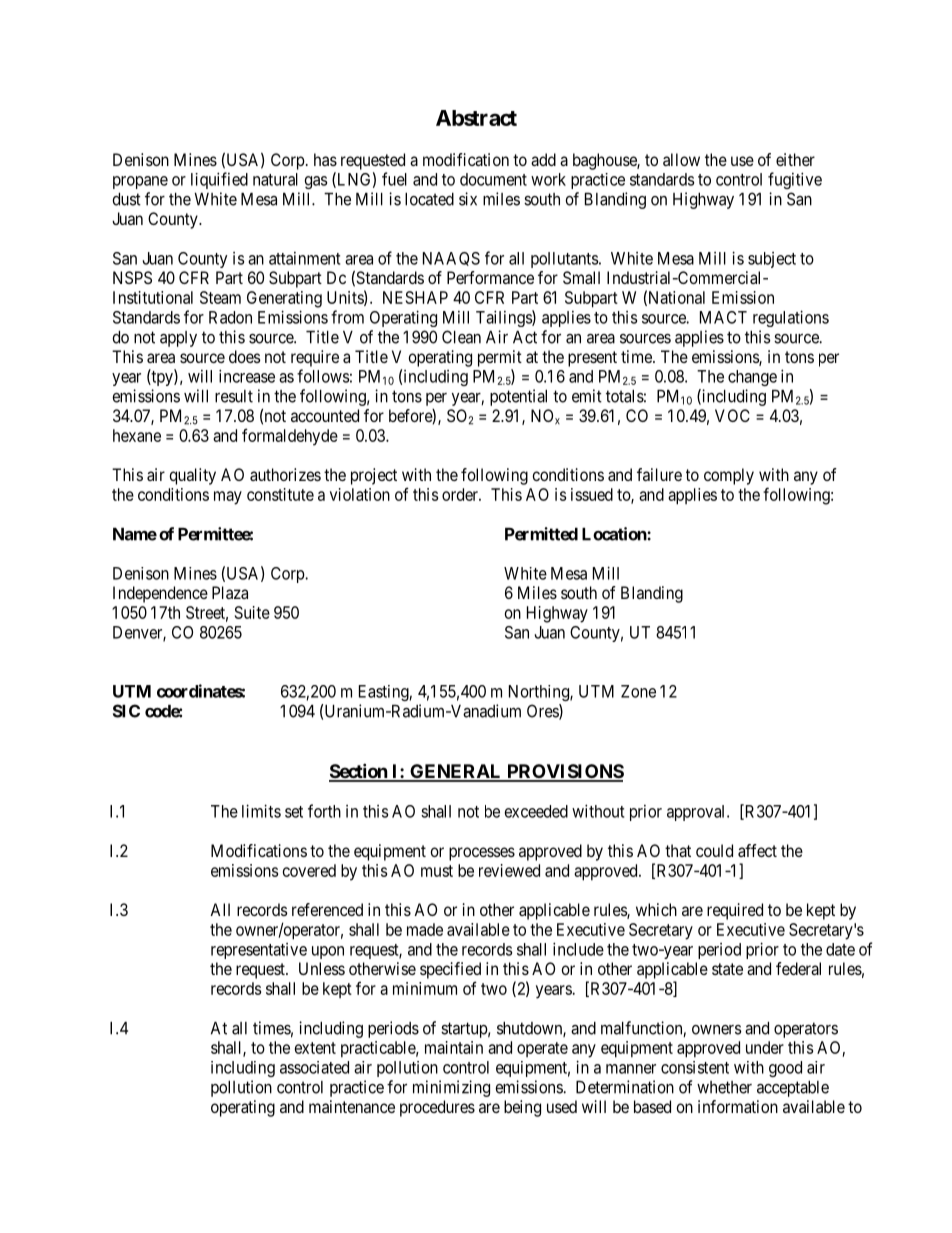  Describe the element at coordinates (314, 1067) in the screenshot. I see `associated` at that location.
